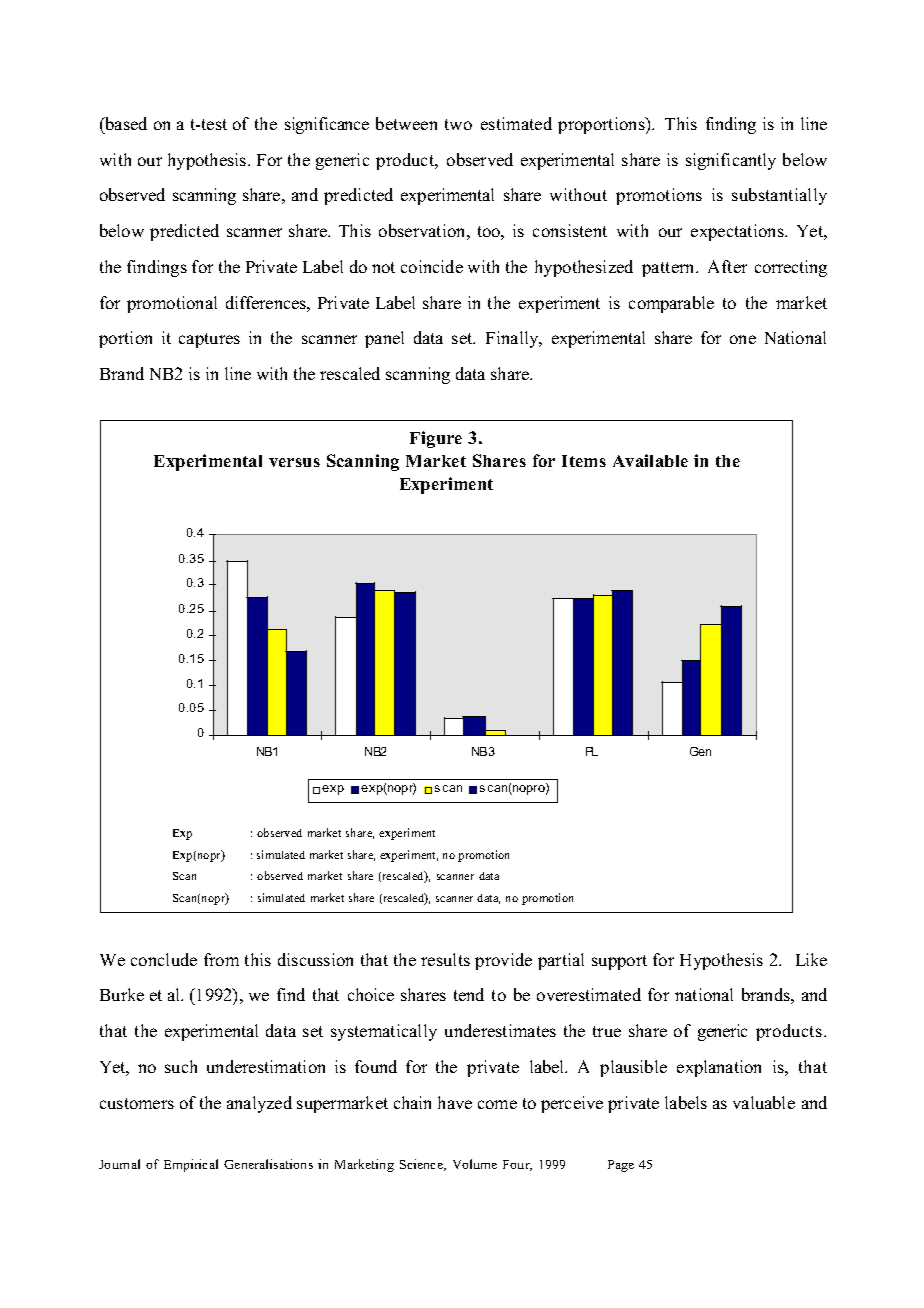 This screenshot has width=924, height=1308. Describe the element at coordinates (221, 959) in the screenshot. I see `from` at that location.
